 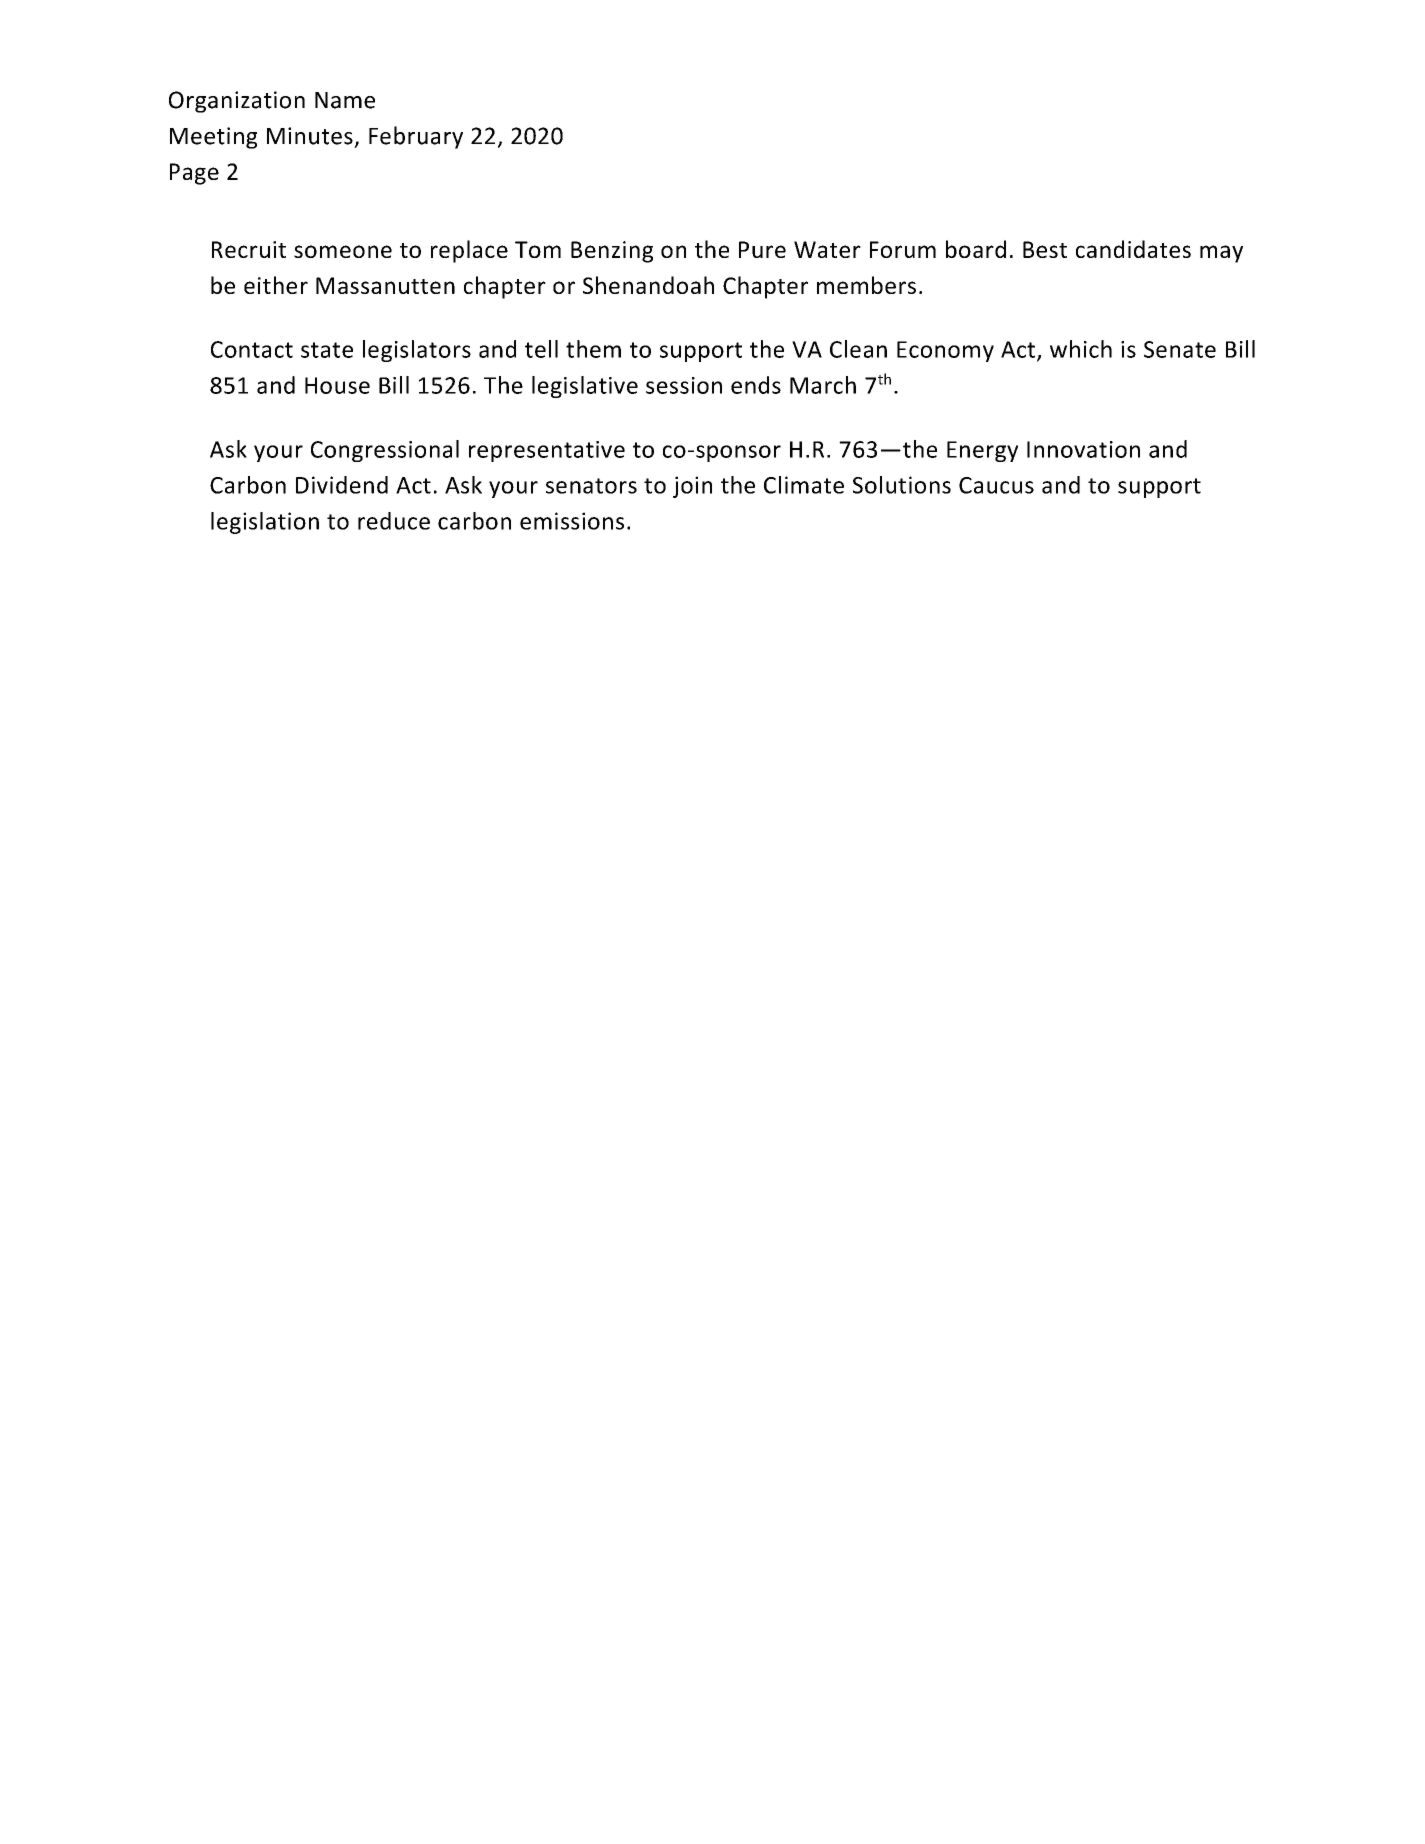 I want to click on which, so click(x=1081, y=349).
